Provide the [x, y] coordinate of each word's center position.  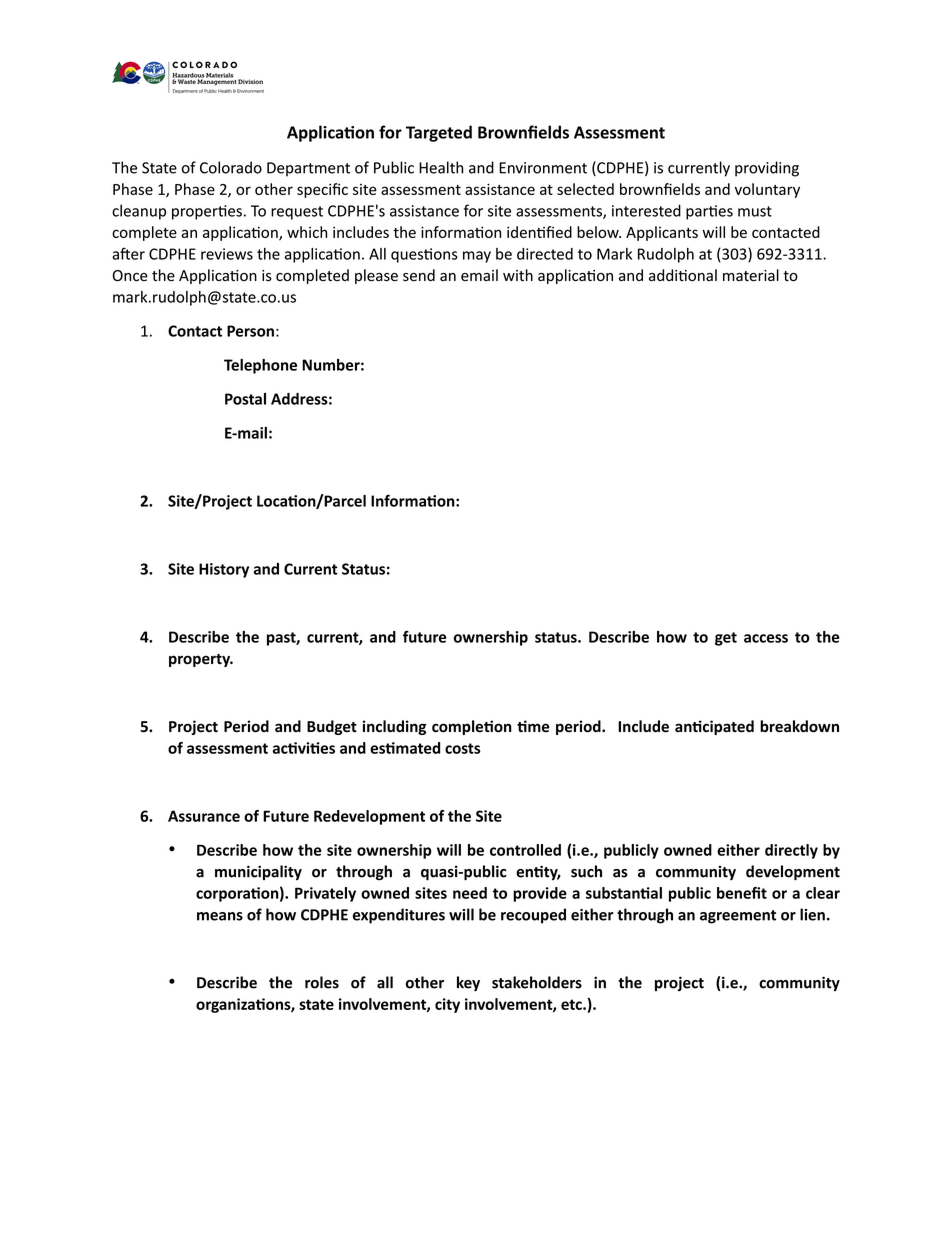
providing [767, 169]
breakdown [799, 726]
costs [462, 748]
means [220, 916]
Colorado [231, 167]
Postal [245, 399]
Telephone [260, 366]
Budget [332, 727]
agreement [738, 917]
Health [441, 167]
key [468, 983]
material [751, 275]
